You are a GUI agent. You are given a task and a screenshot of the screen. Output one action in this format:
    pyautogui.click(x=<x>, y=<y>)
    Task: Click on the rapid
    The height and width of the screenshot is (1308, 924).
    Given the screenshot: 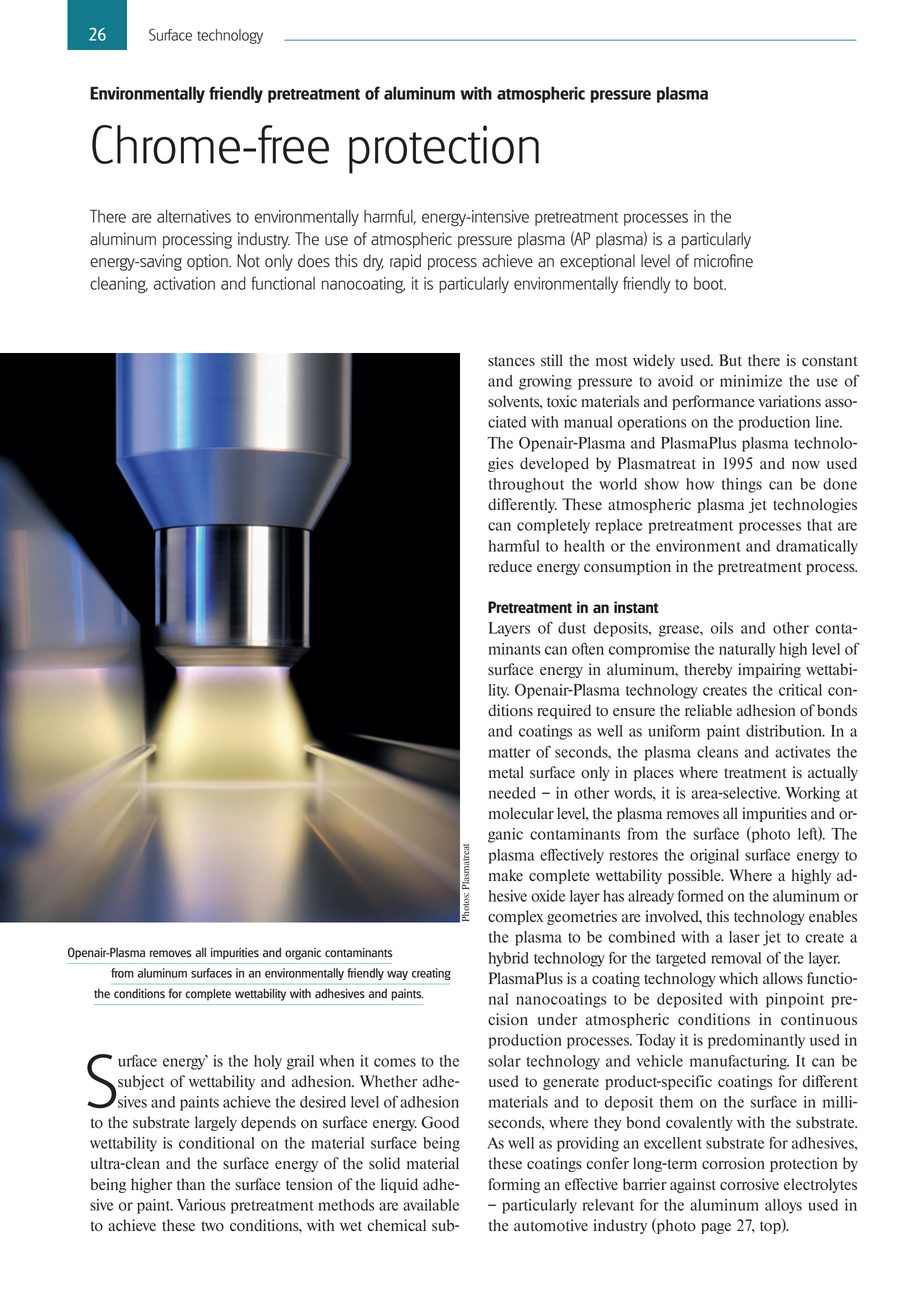 What is the action you would take?
    pyautogui.click(x=405, y=262)
